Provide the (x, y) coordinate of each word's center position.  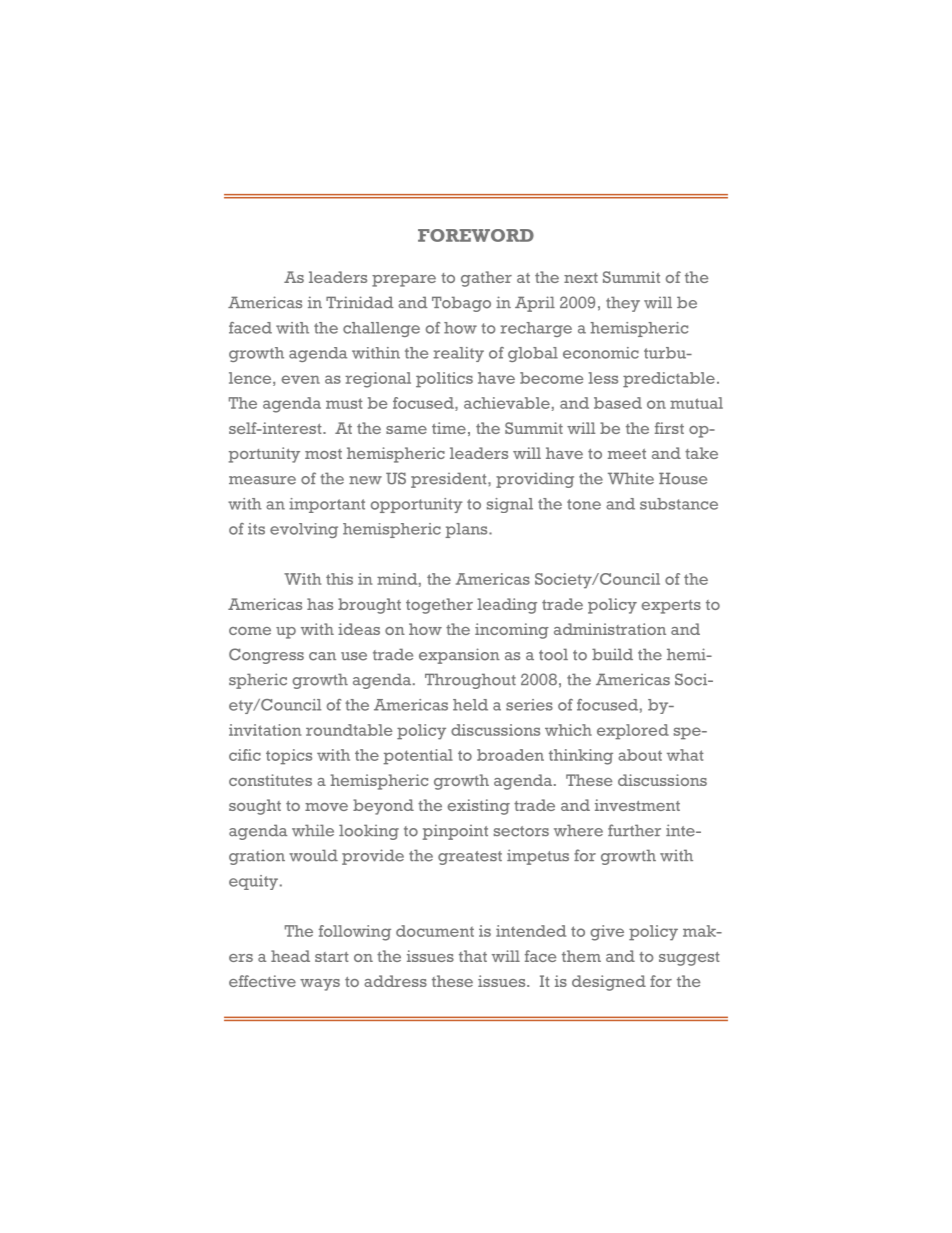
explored (633, 732)
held (470, 705)
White (631, 478)
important (327, 505)
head (290, 956)
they (623, 304)
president (450, 480)
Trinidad (360, 302)
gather (486, 279)
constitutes (270, 780)
